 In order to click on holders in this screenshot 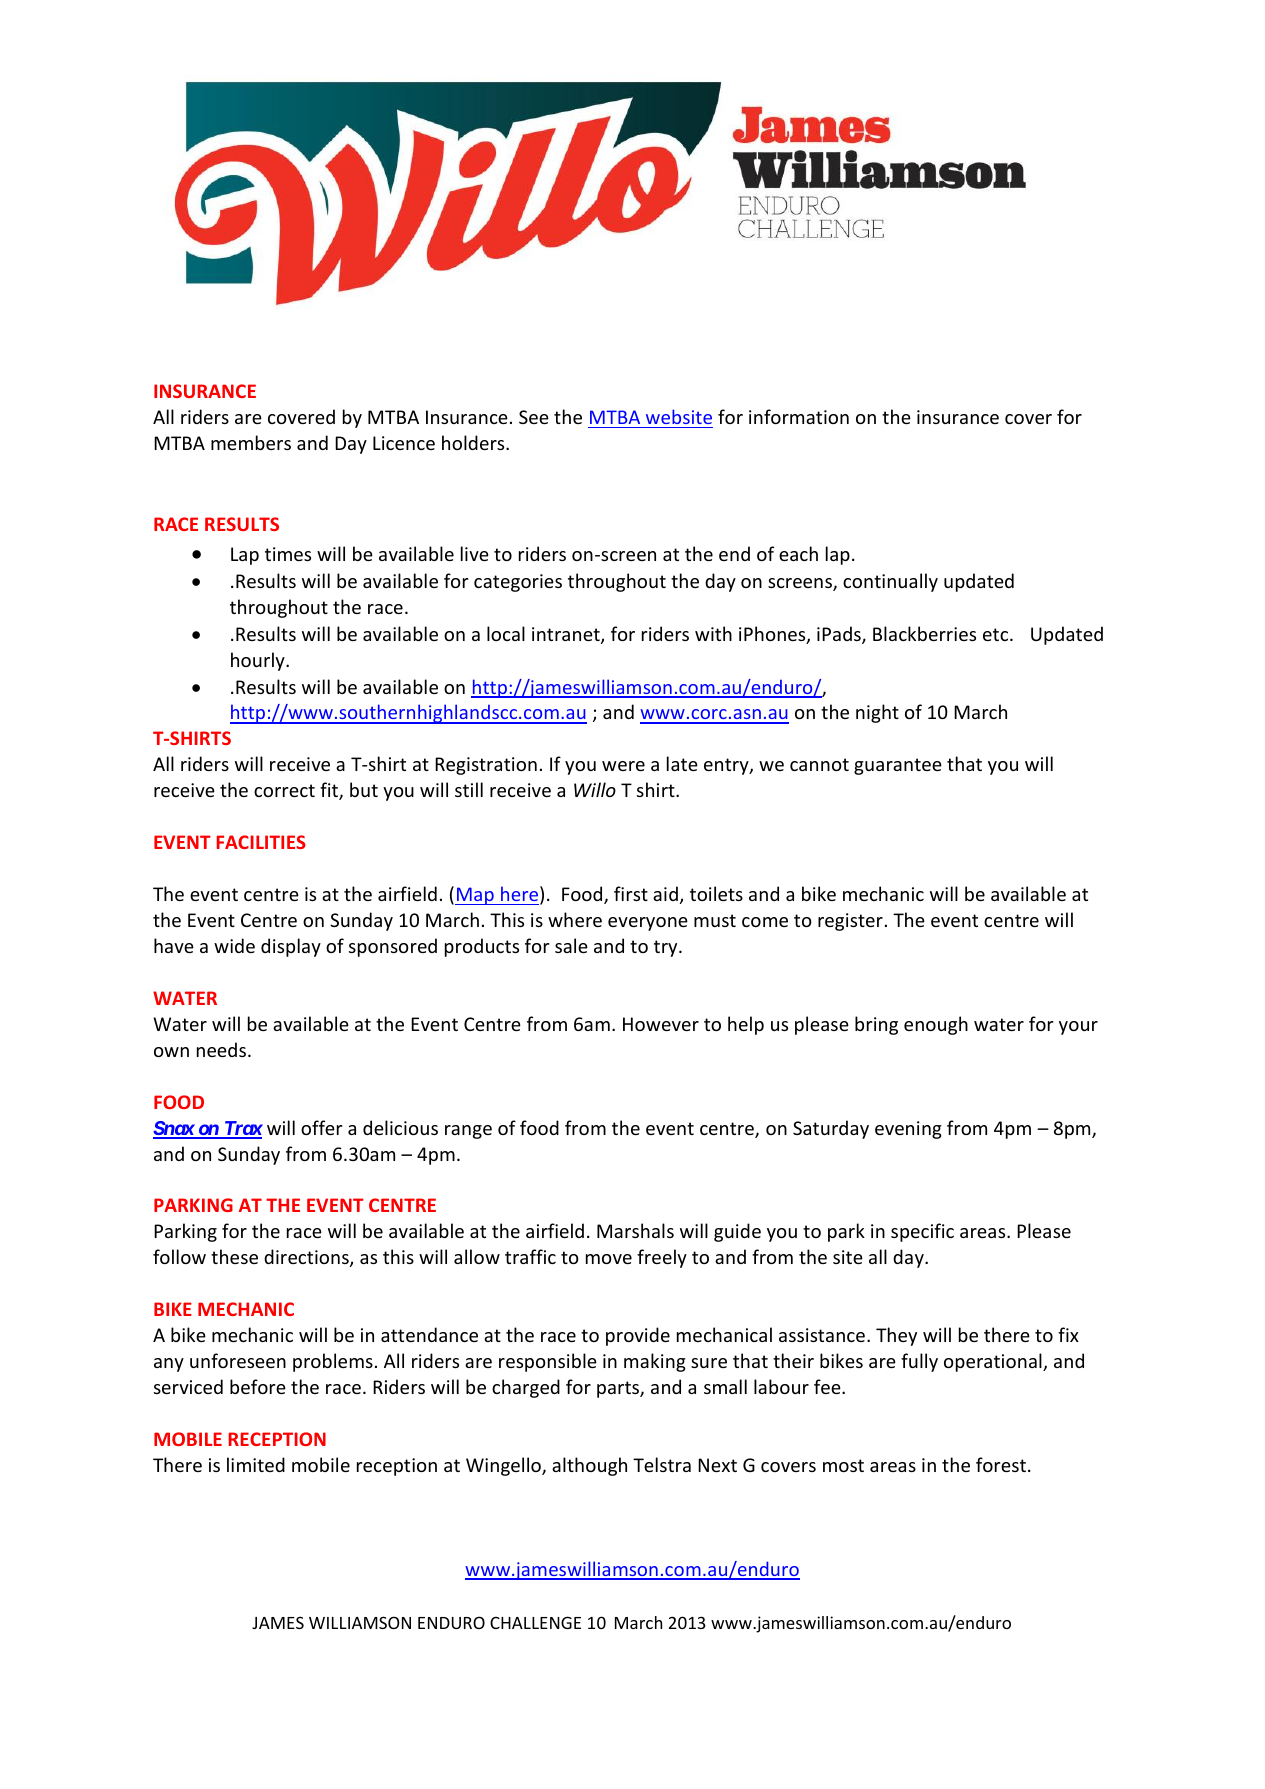, I will do `click(474, 442)`.
